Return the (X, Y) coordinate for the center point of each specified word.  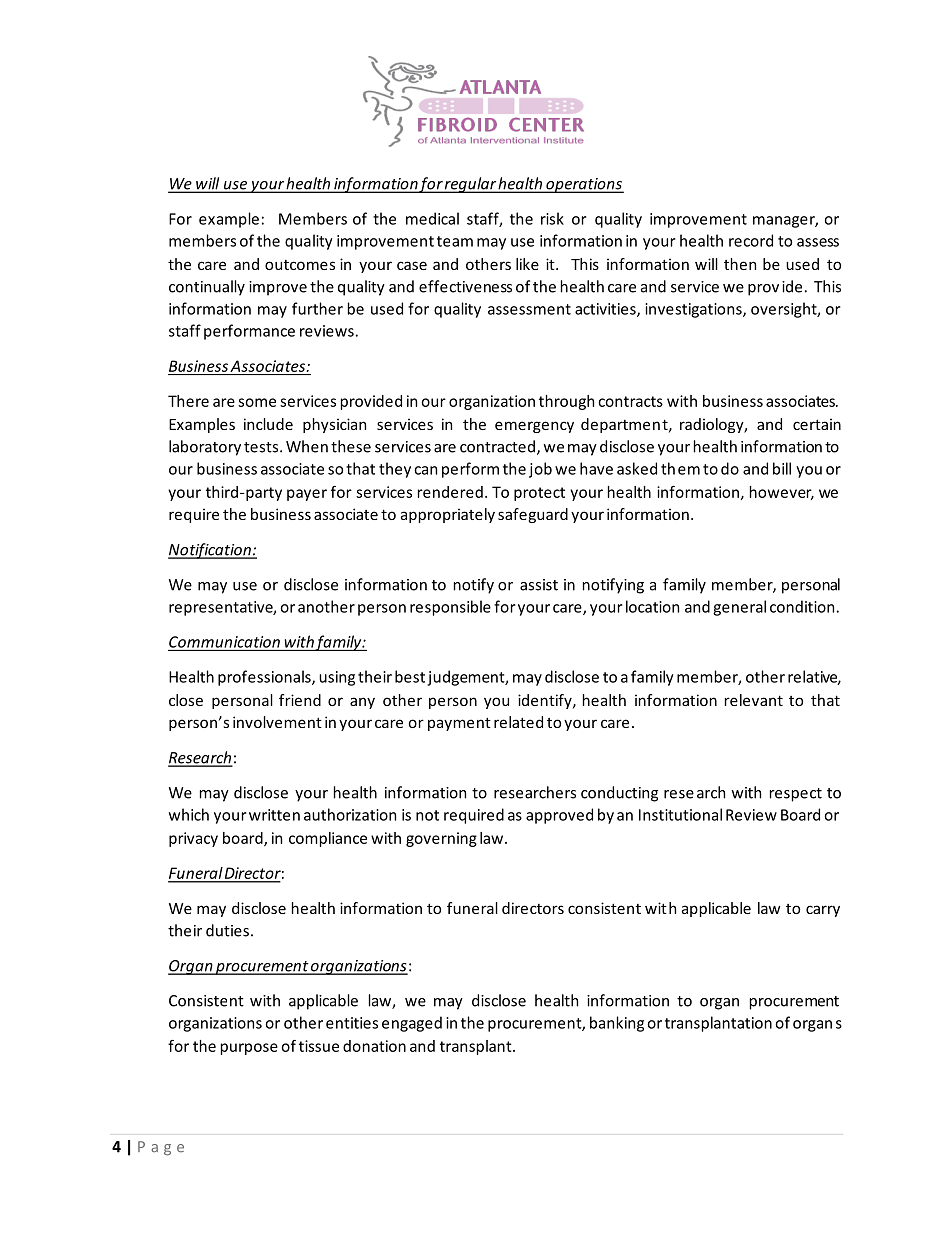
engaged (412, 1024)
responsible (450, 608)
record (751, 240)
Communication (224, 642)
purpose (249, 1049)
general (739, 608)
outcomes (300, 265)
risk (552, 218)
